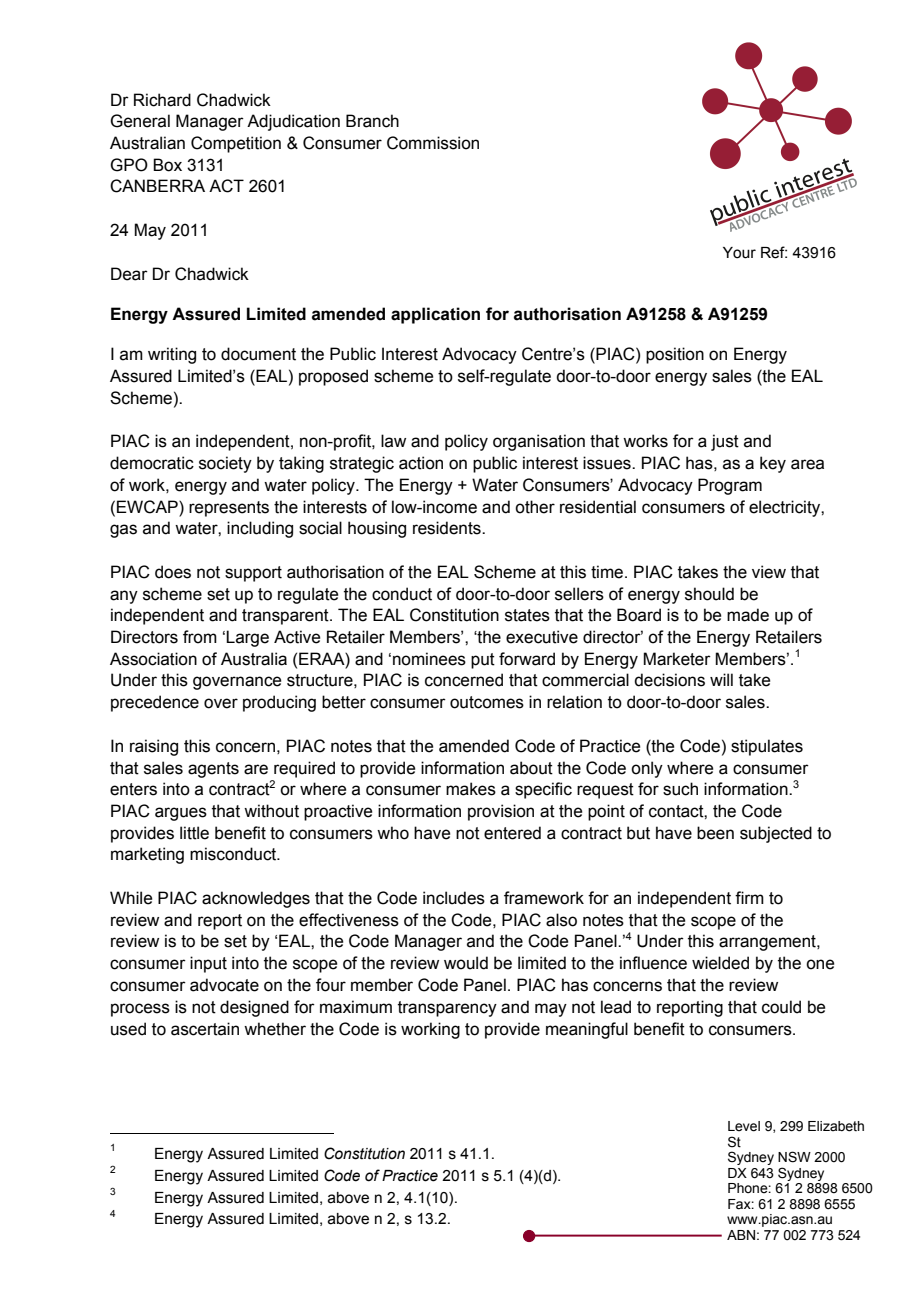  I want to click on ascertain, so click(205, 1029).
